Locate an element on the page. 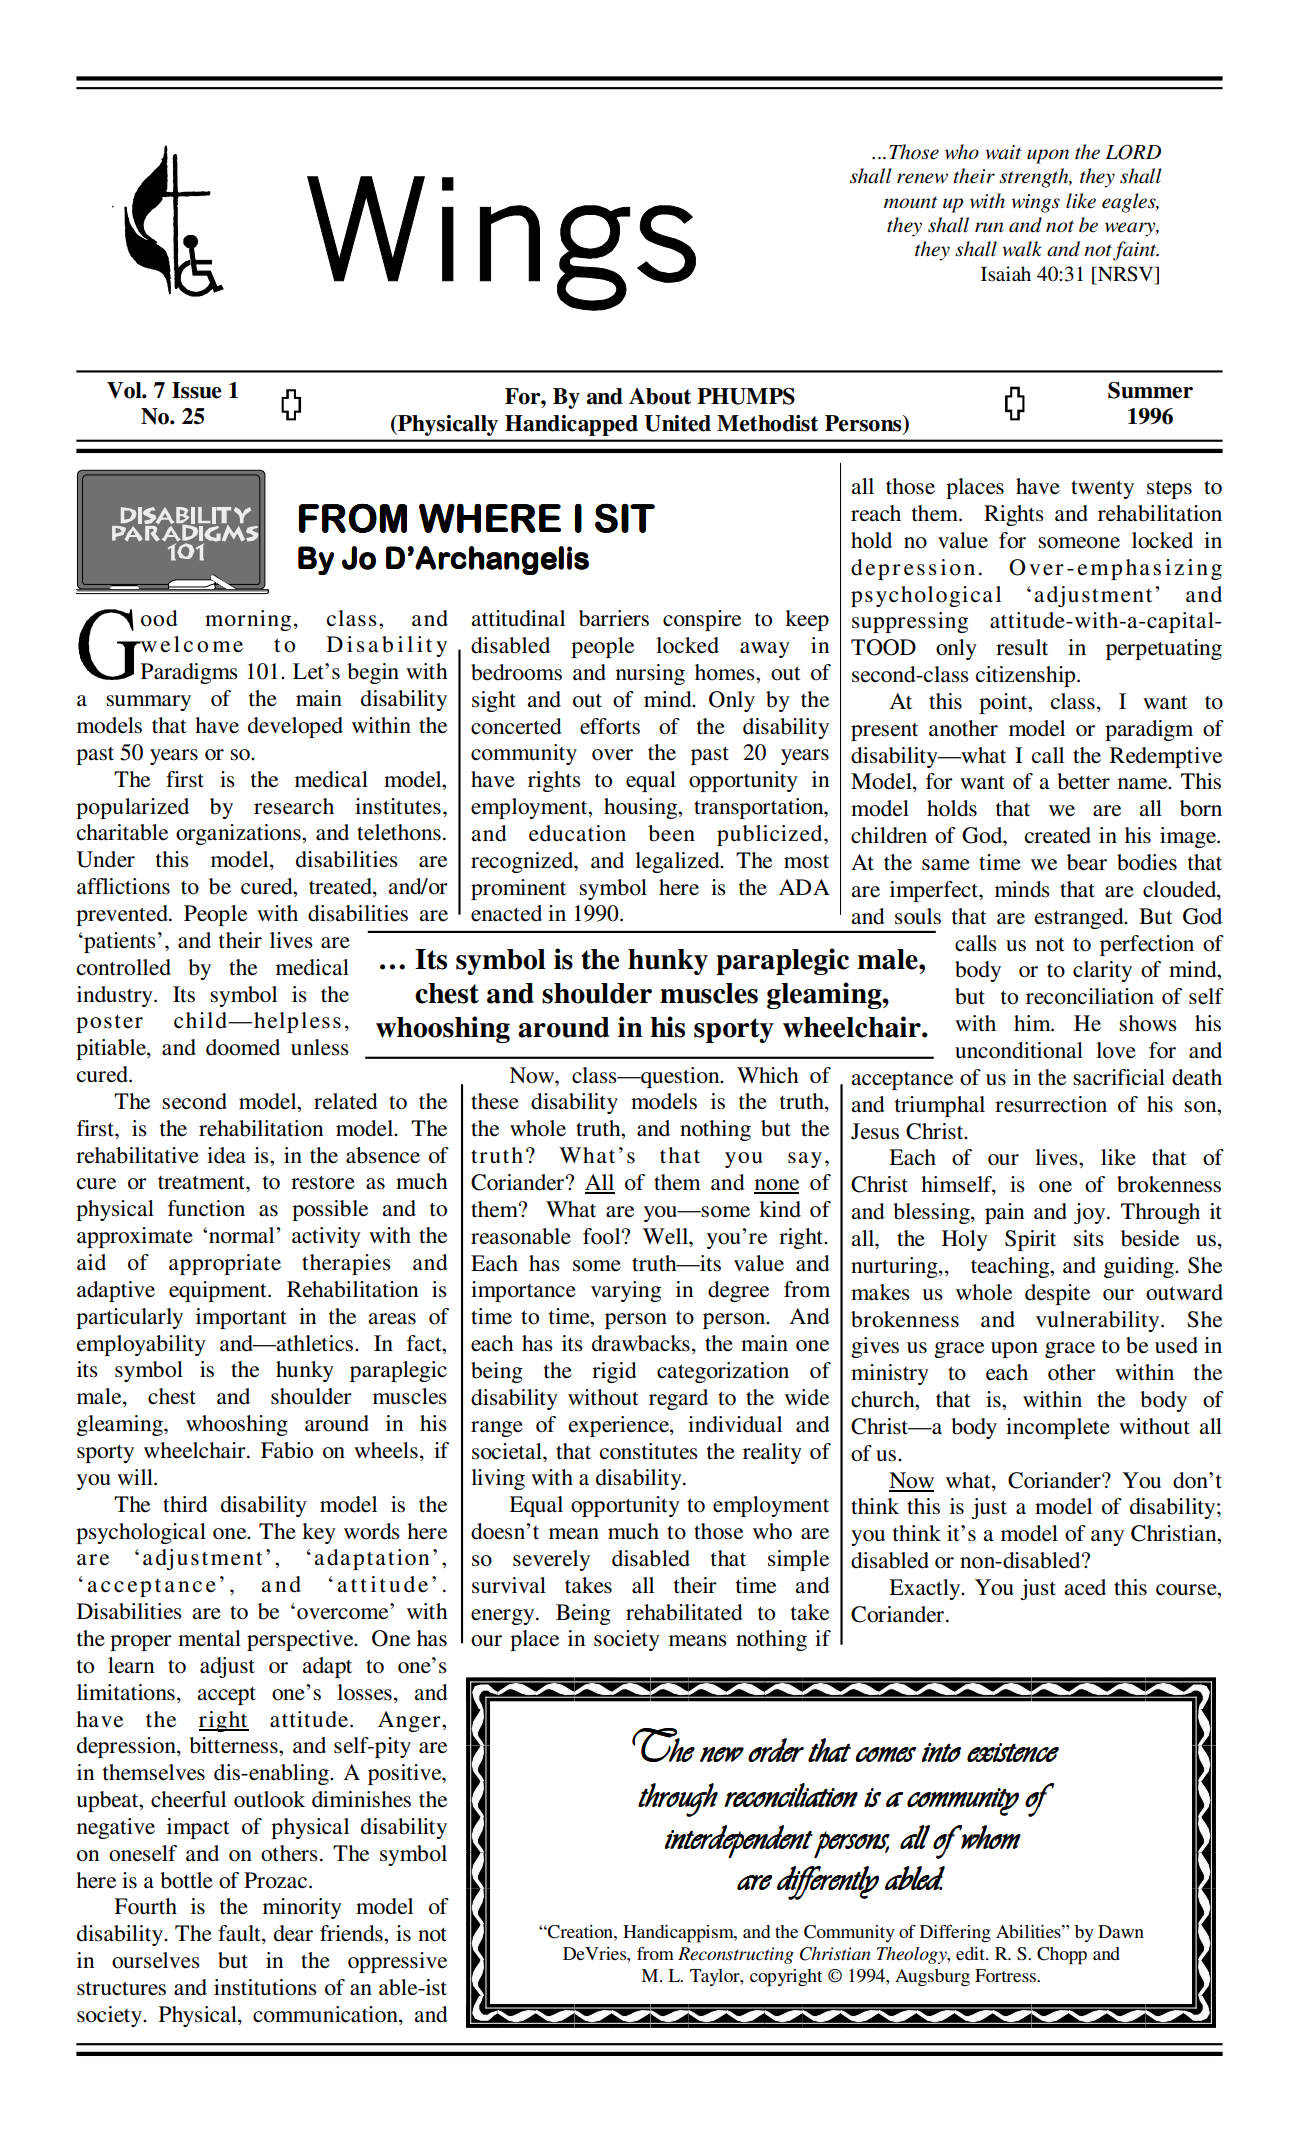 The width and height of the page is (1299, 2140). wings is located at coordinates (1035, 203).
